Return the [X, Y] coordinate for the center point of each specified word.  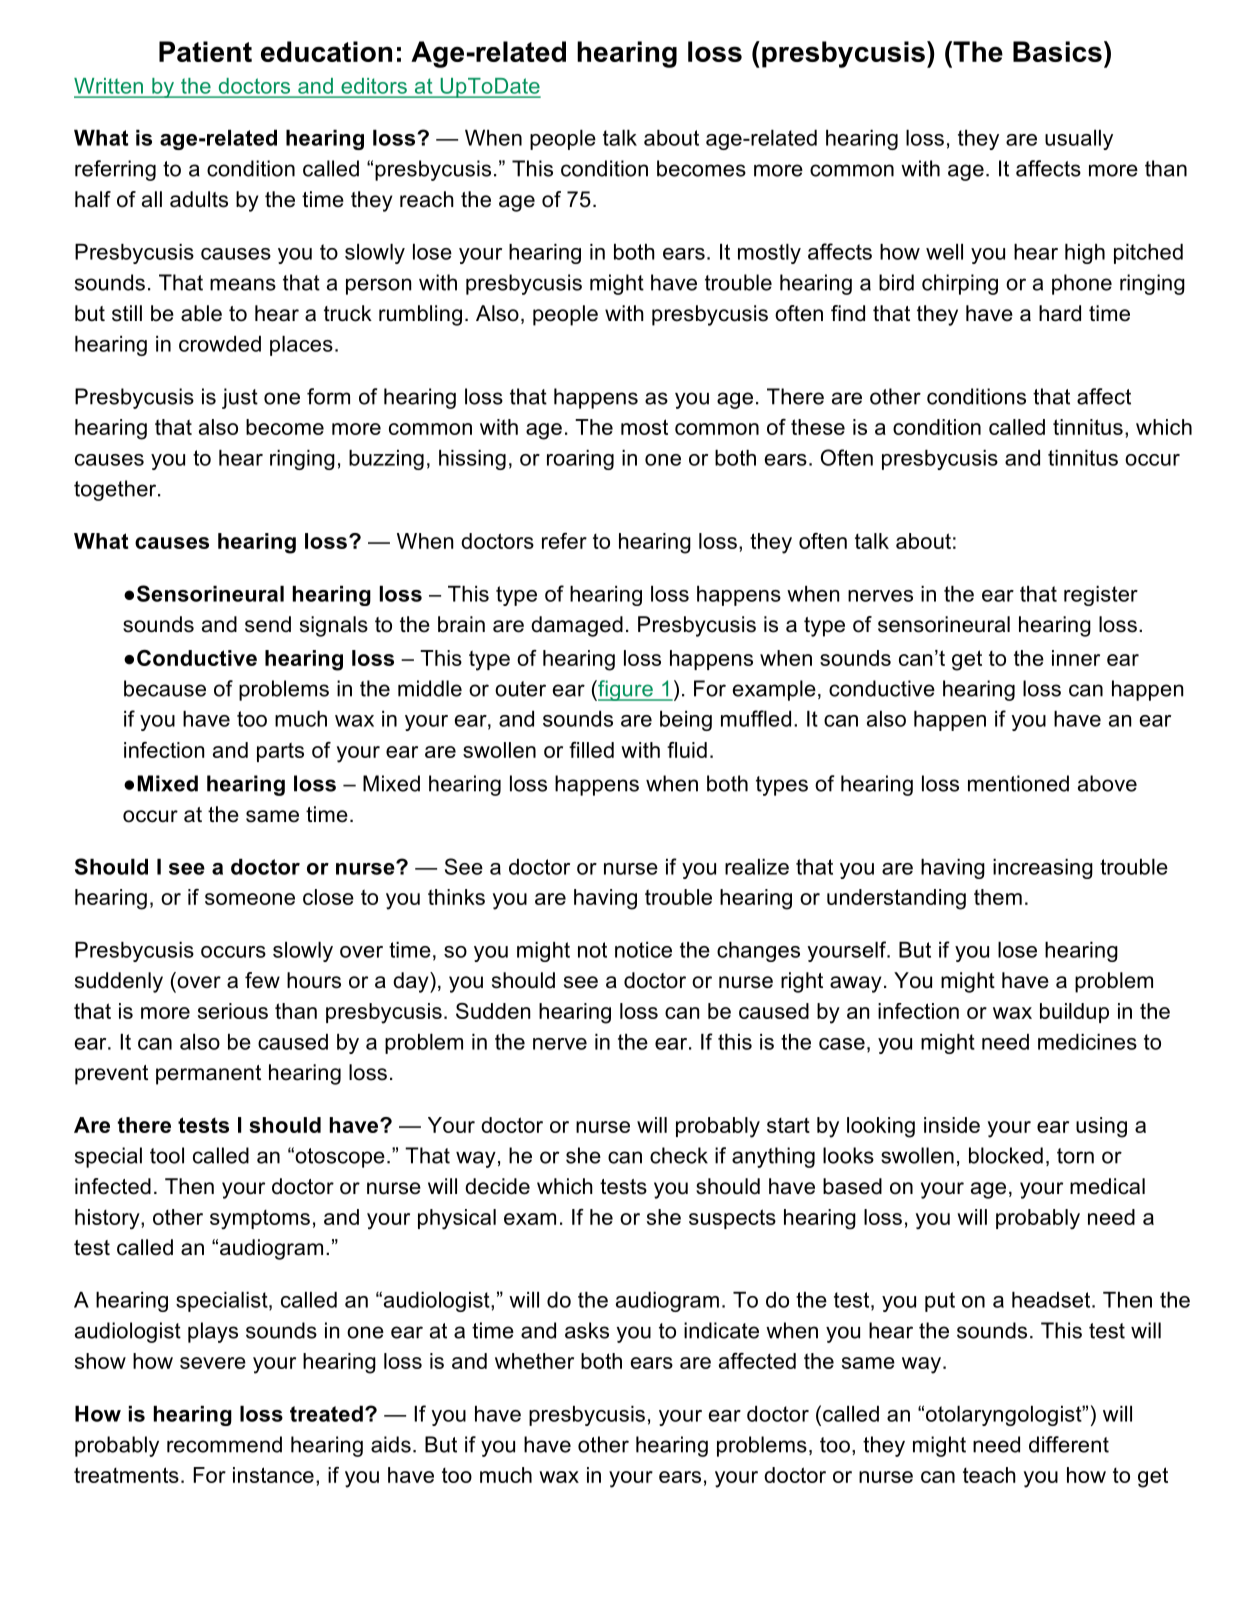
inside [952, 1125]
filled [591, 750]
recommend [224, 1444]
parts [280, 752]
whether [534, 1361]
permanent [208, 1075]
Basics [1057, 51]
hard [1060, 313]
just [240, 398]
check [679, 1155]
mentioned [1018, 783]
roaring [580, 460]
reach [427, 199]
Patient [205, 51]
